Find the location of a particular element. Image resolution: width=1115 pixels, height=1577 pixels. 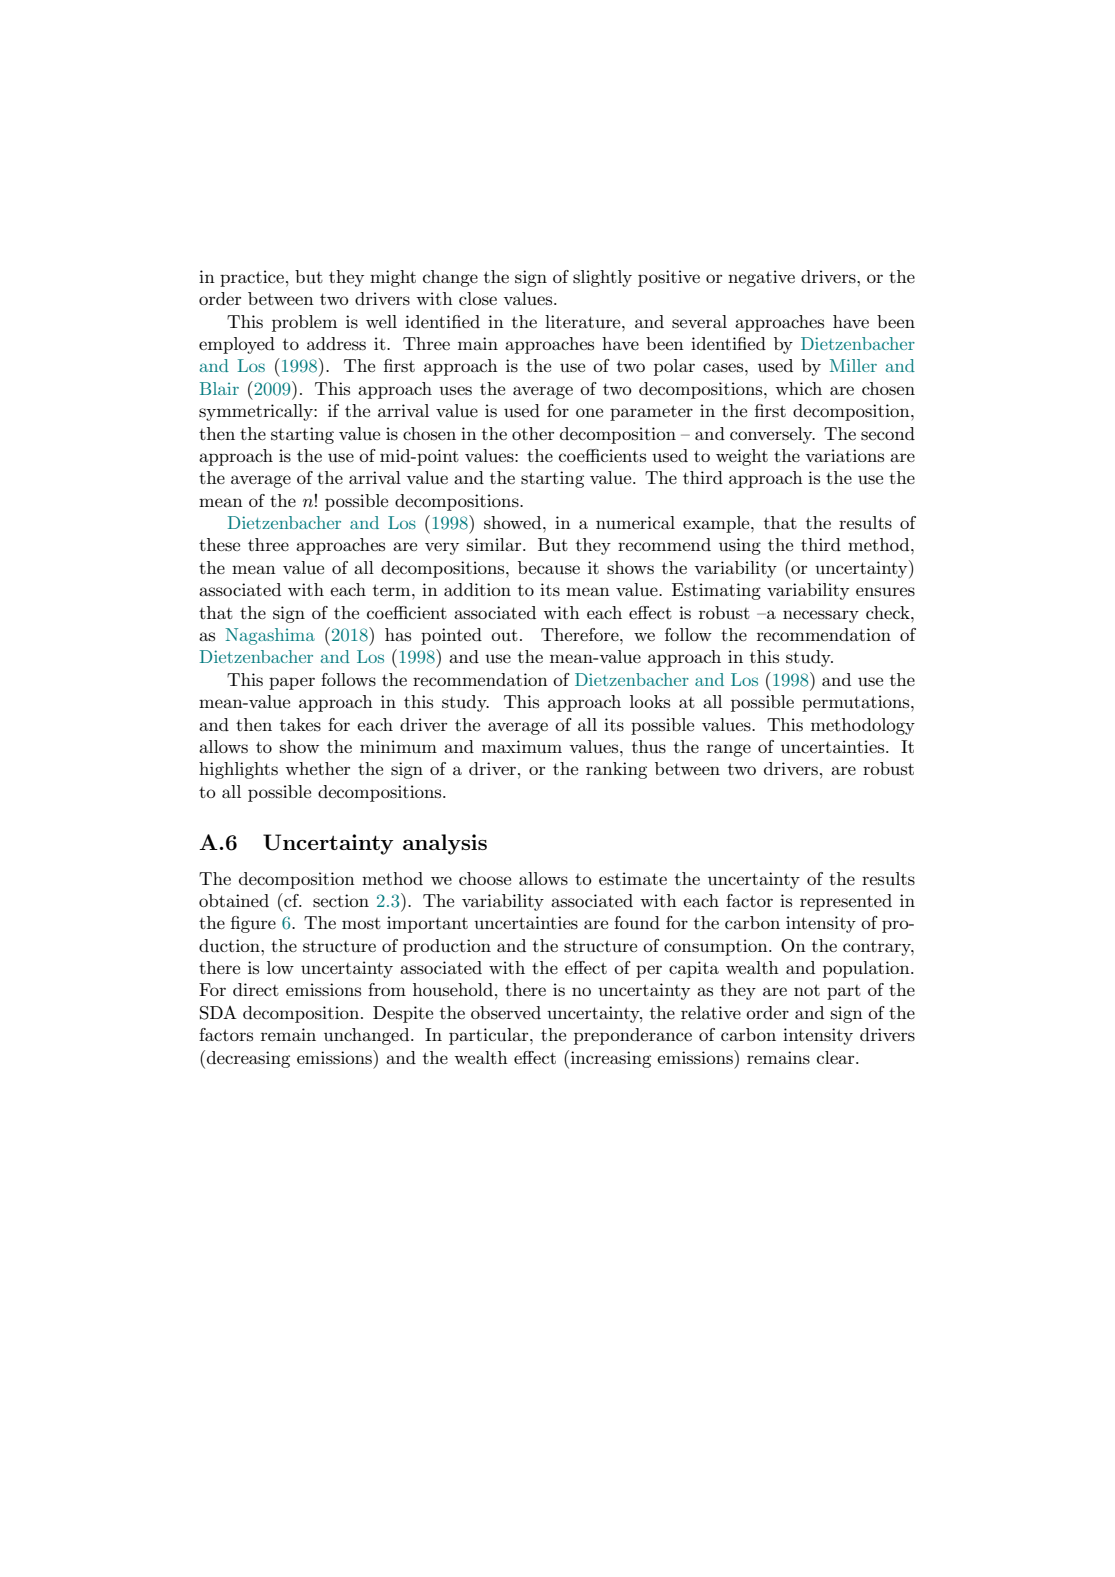

because is located at coordinates (549, 568).
